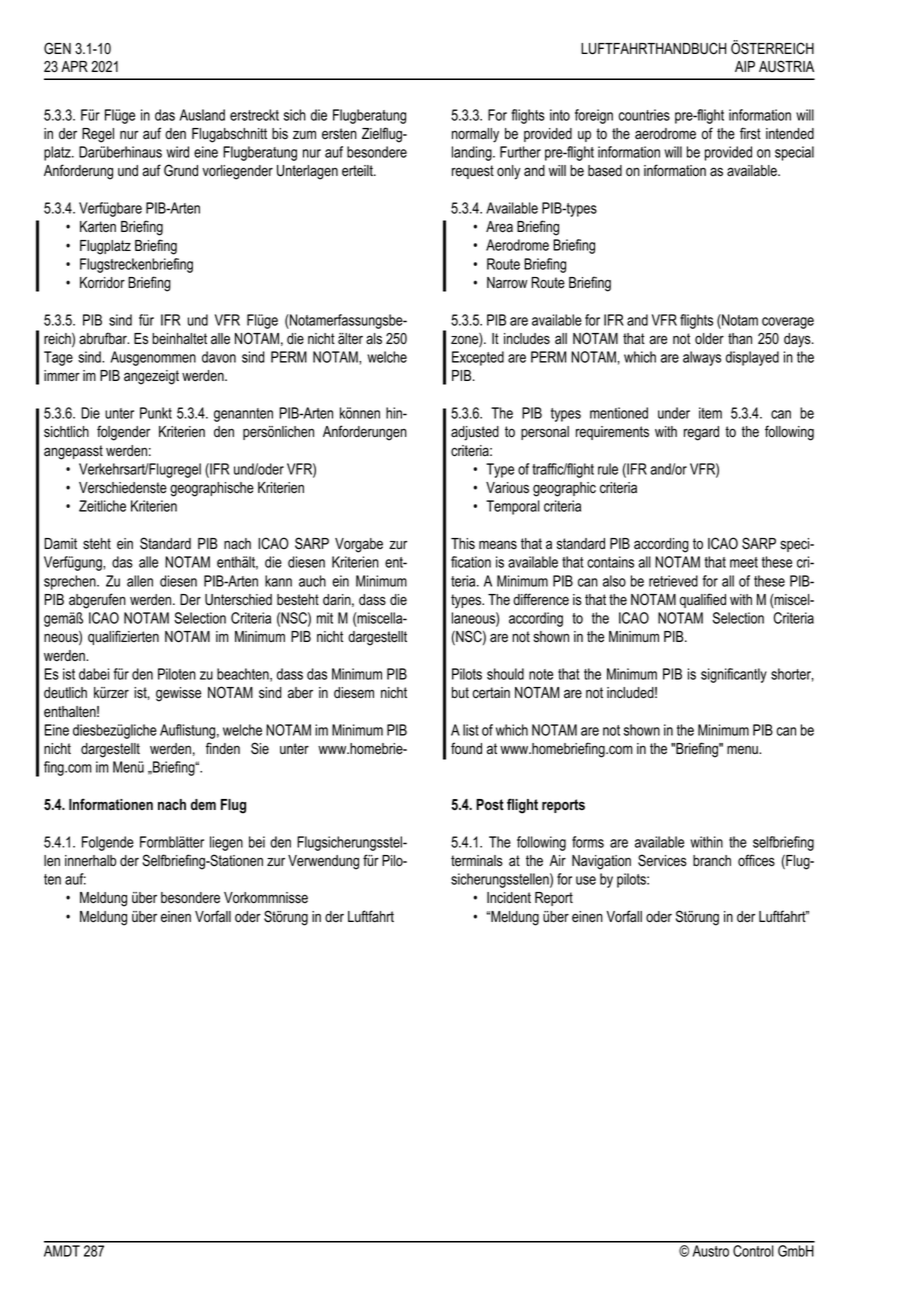 The height and width of the document is (1308, 924). I want to click on Damit, so click(60, 544).
